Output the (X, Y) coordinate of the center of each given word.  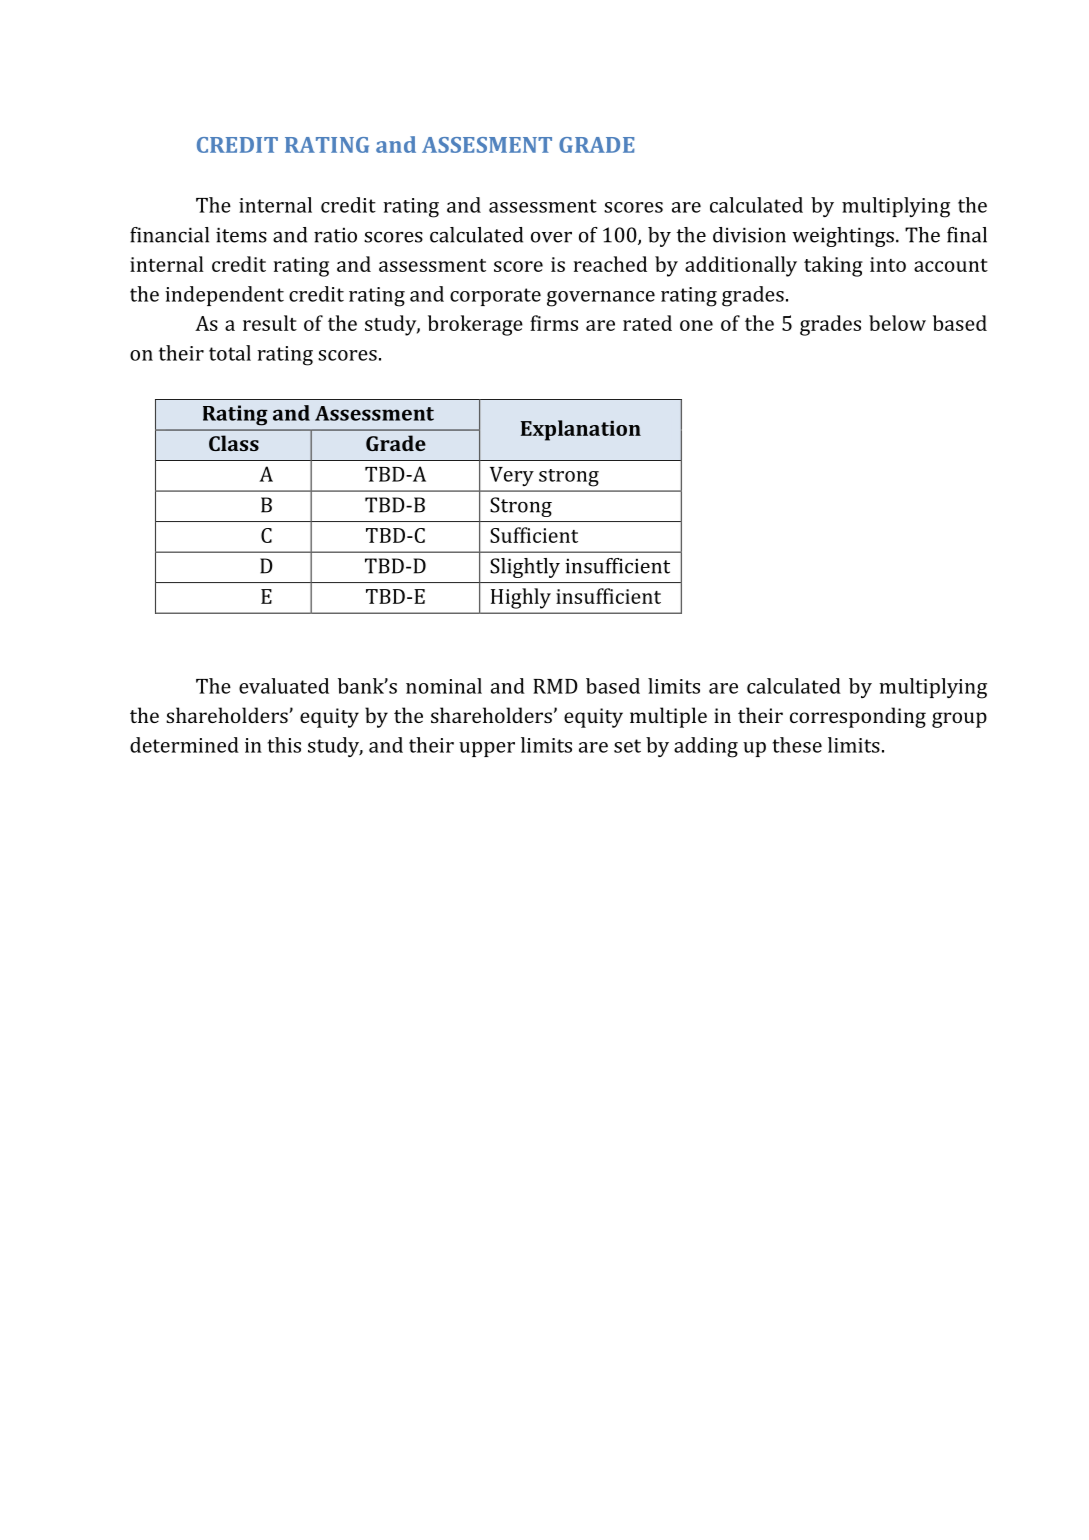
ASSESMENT (487, 145)
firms (554, 323)
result (270, 323)
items (241, 235)
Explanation (581, 430)
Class (234, 443)
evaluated (284, 686)
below (897, 323)
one (696, 325)
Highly (521, 598)
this (284, 745)
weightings (843, 237)
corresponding (858, 717)
